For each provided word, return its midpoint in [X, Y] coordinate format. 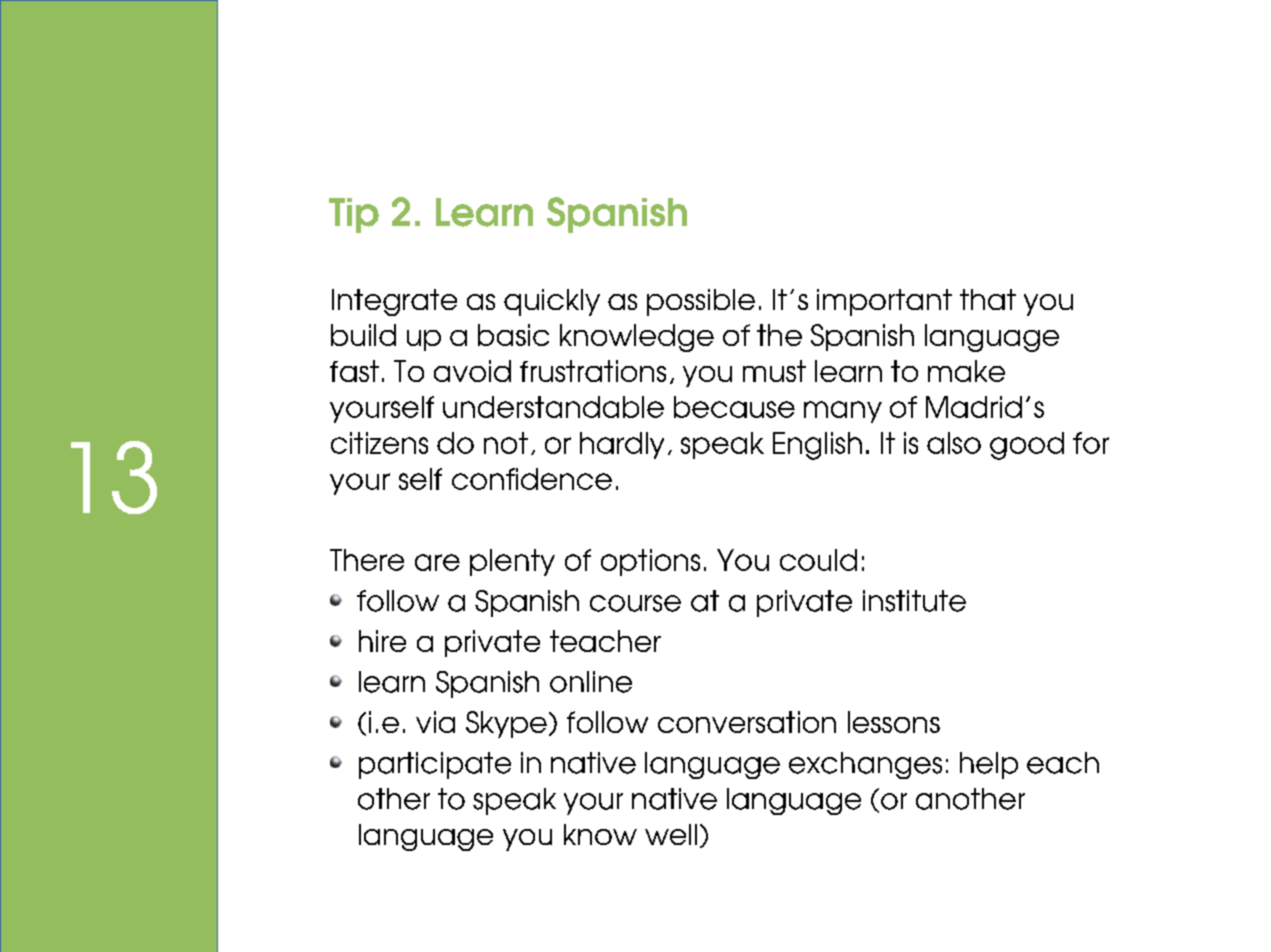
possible [701, 302]
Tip [354, 215]
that [988, 299]
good [1027, 446]
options [650, 562]
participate [435, 765]
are [437, 562]
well [671, 834]
